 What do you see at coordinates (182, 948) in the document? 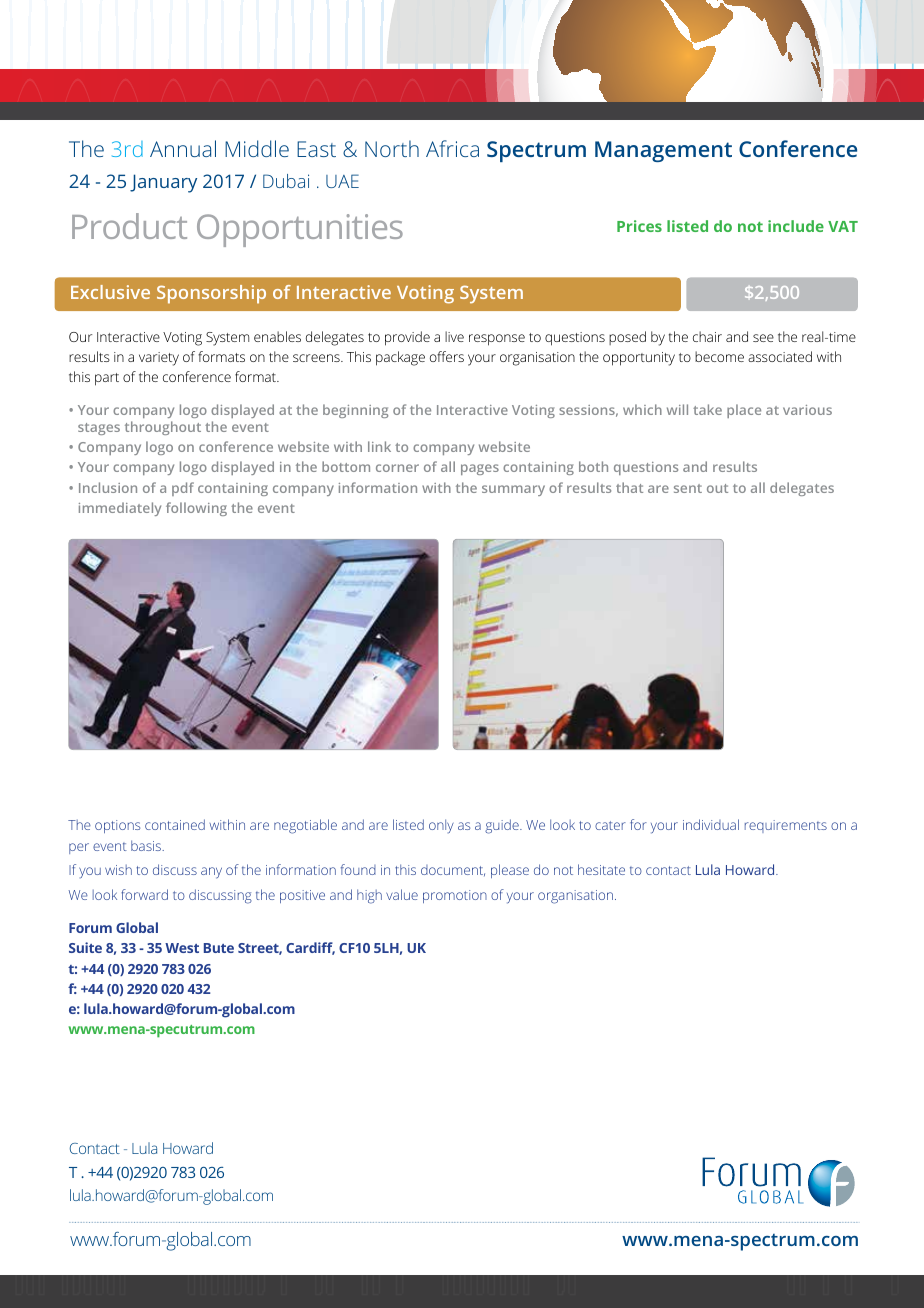
I see `West` at bounding box center [182, 948].
